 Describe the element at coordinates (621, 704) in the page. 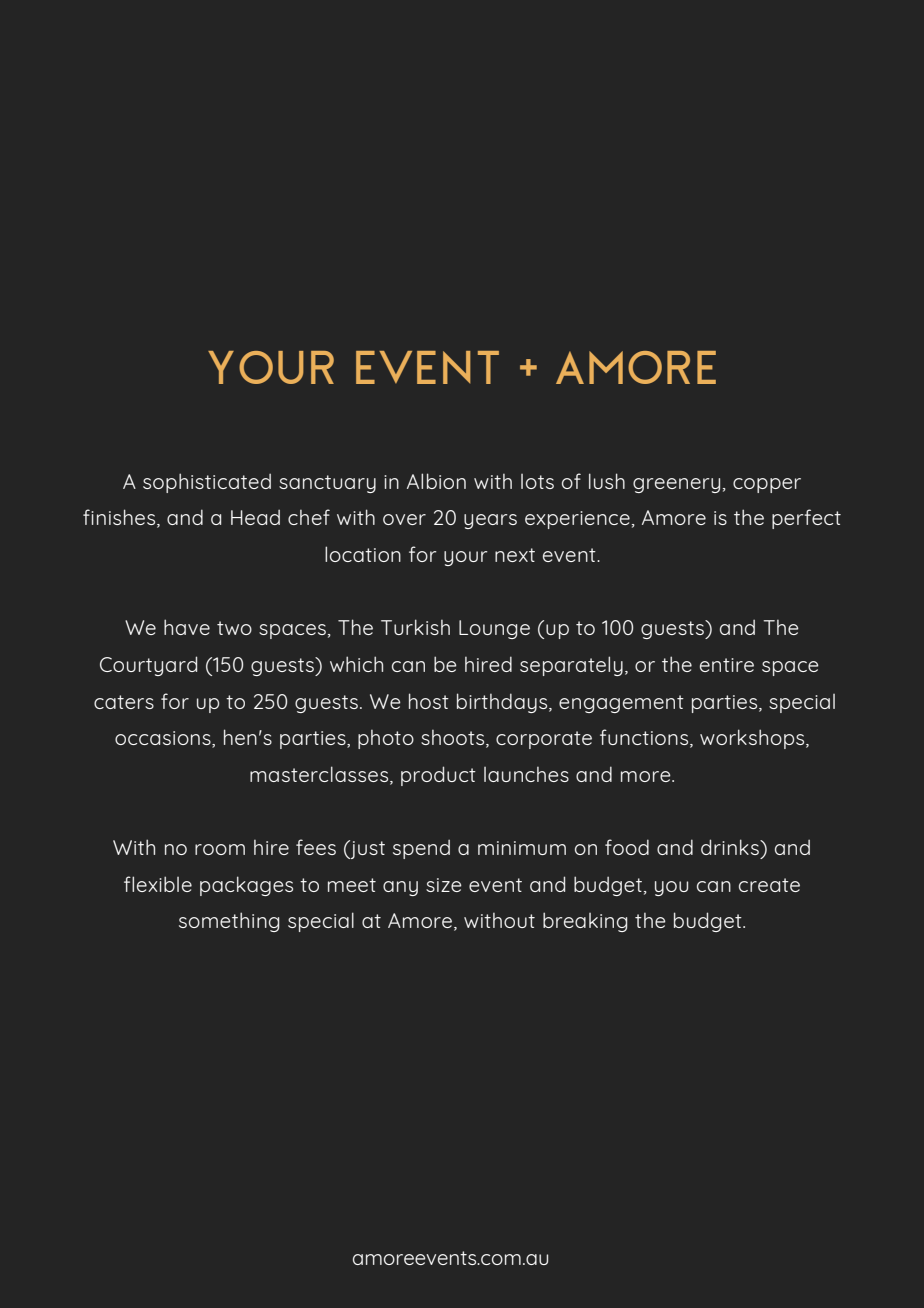

I see `engagement` at that location.
